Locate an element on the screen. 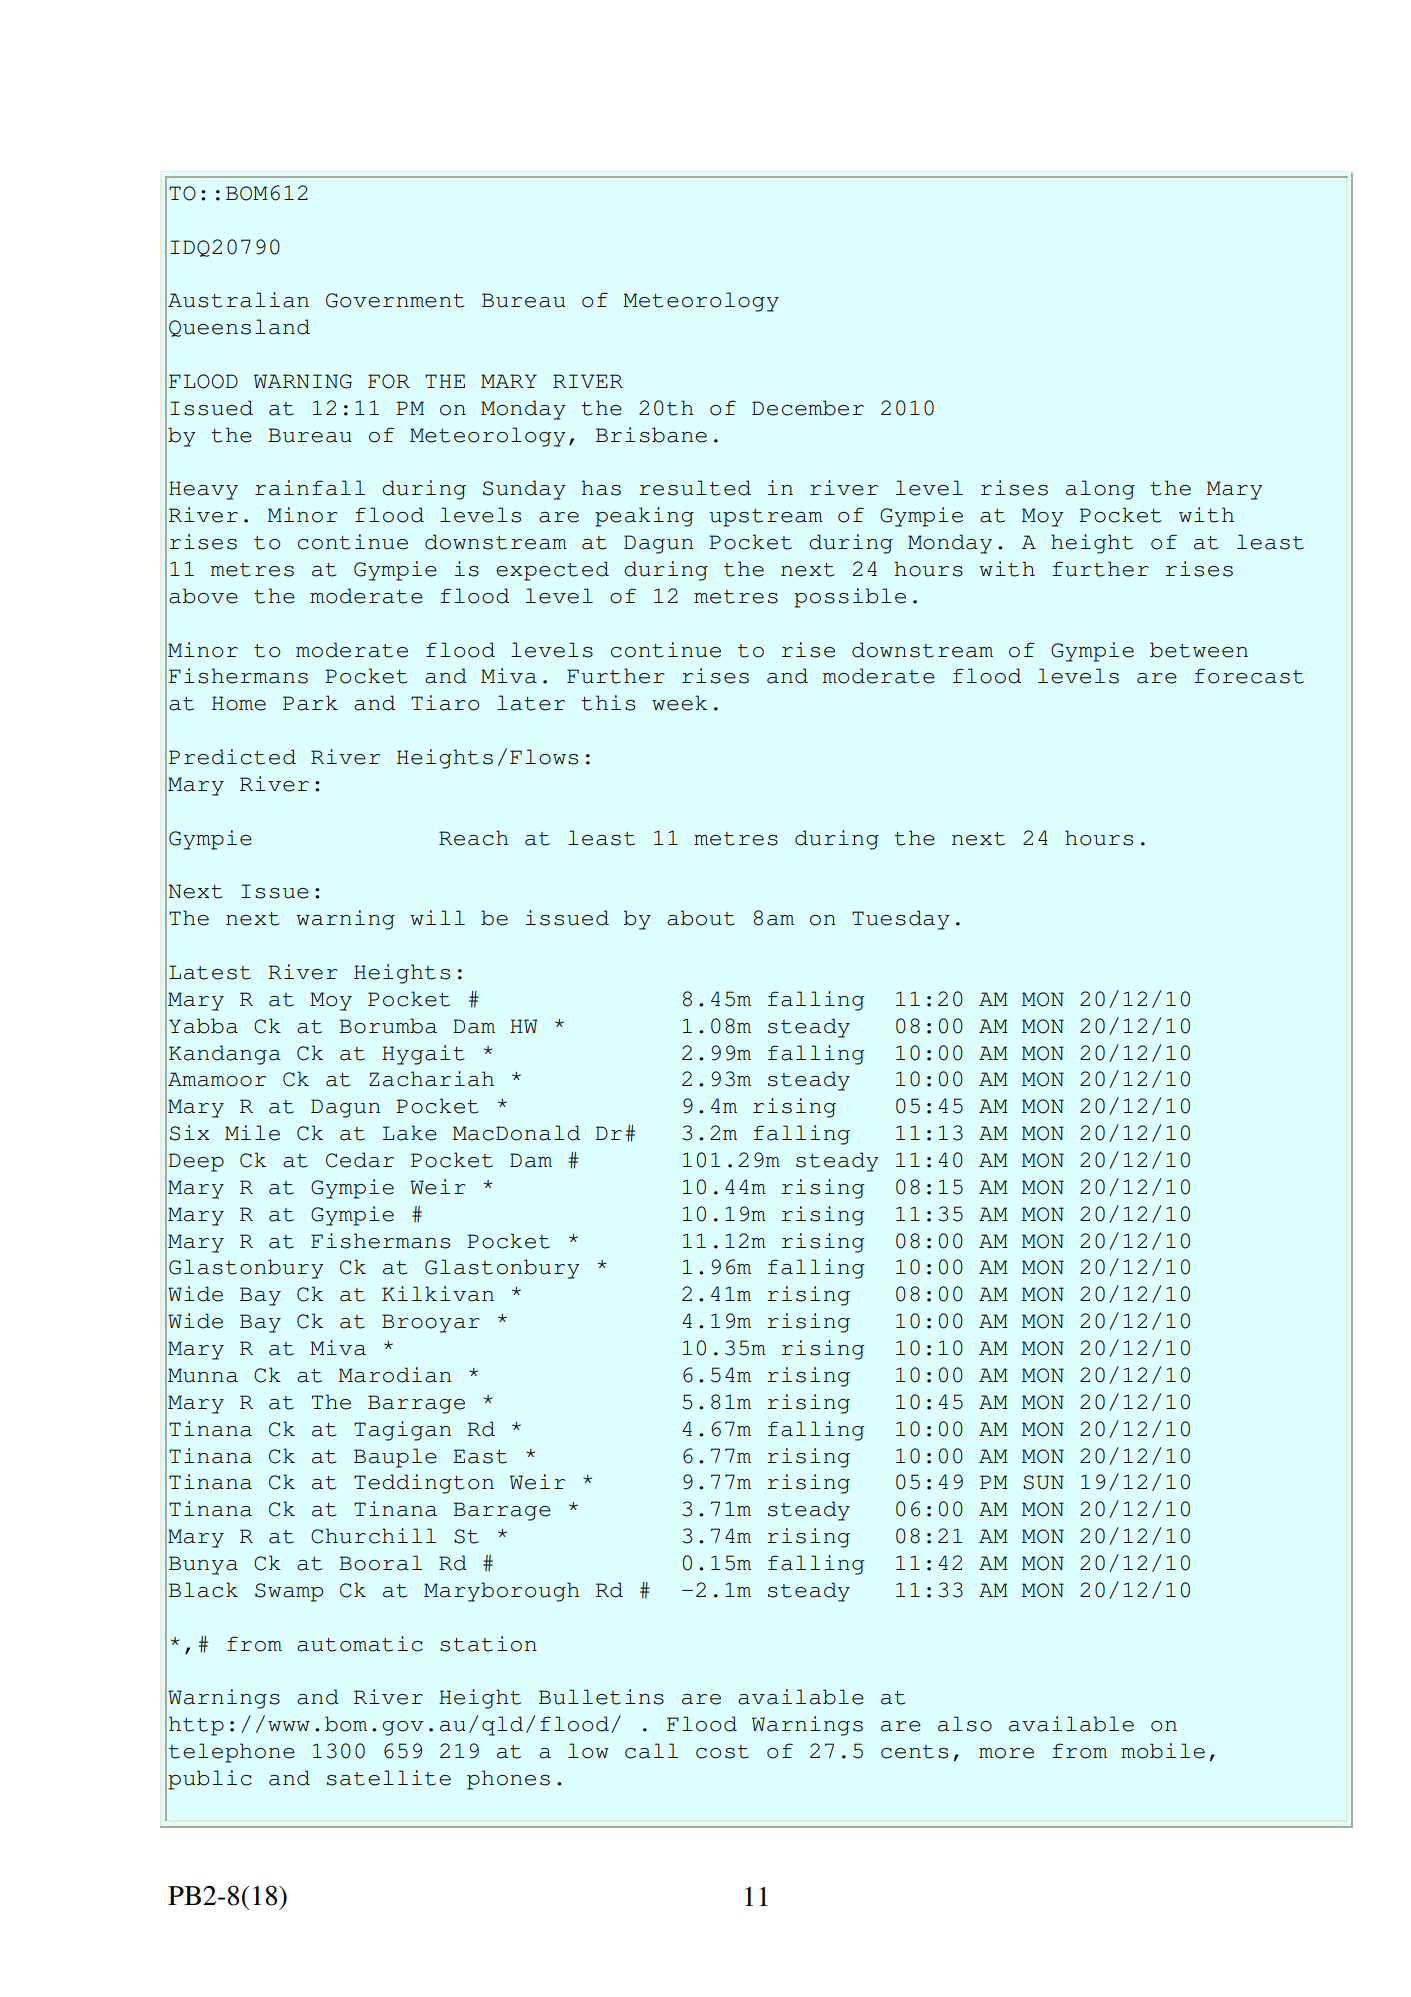 The width and height of the screenshot is (1411, 1997). Tuesday is located at coordinates (901, 920).
